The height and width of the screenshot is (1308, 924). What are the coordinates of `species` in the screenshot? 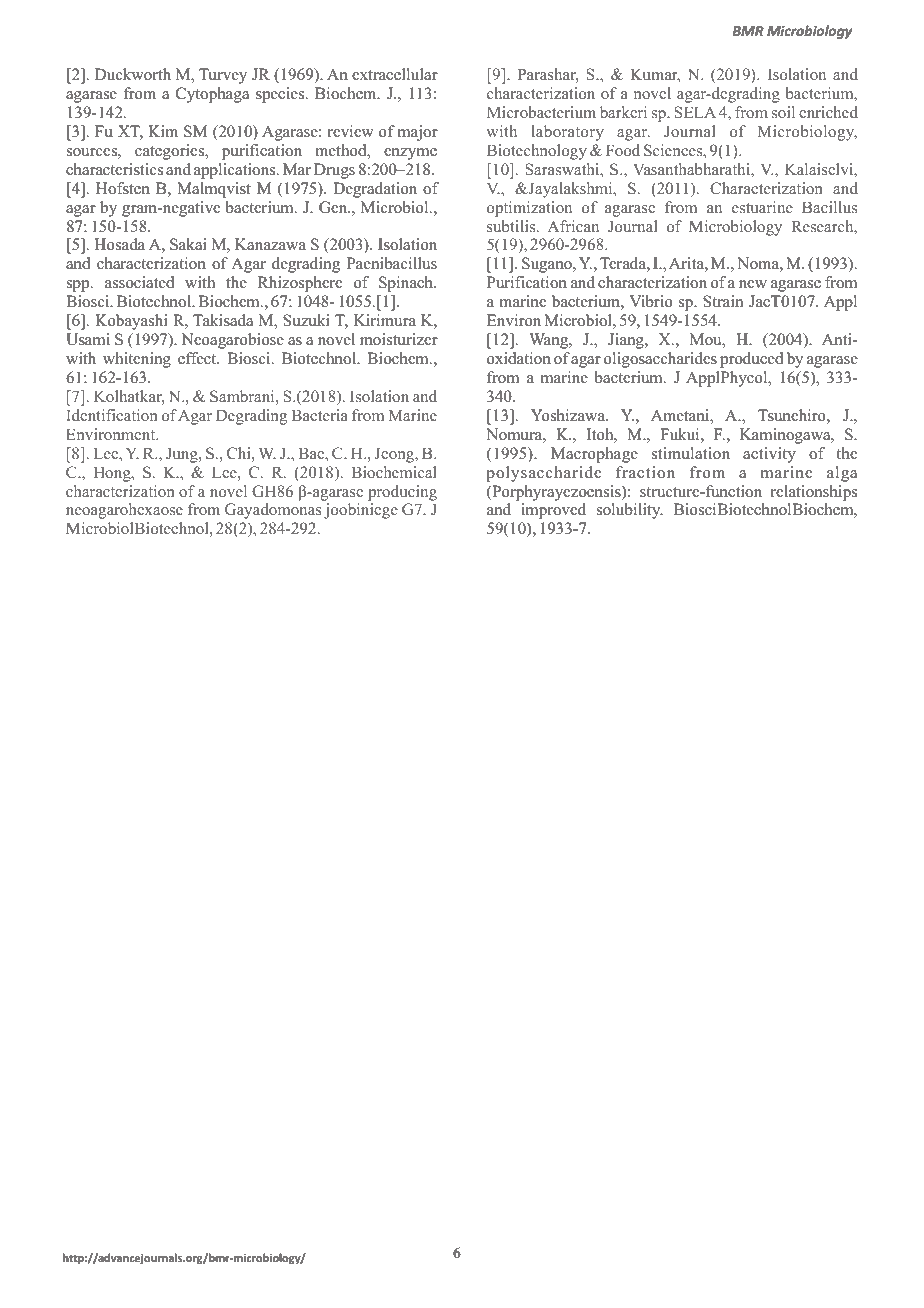 It's located at (281, 95).
